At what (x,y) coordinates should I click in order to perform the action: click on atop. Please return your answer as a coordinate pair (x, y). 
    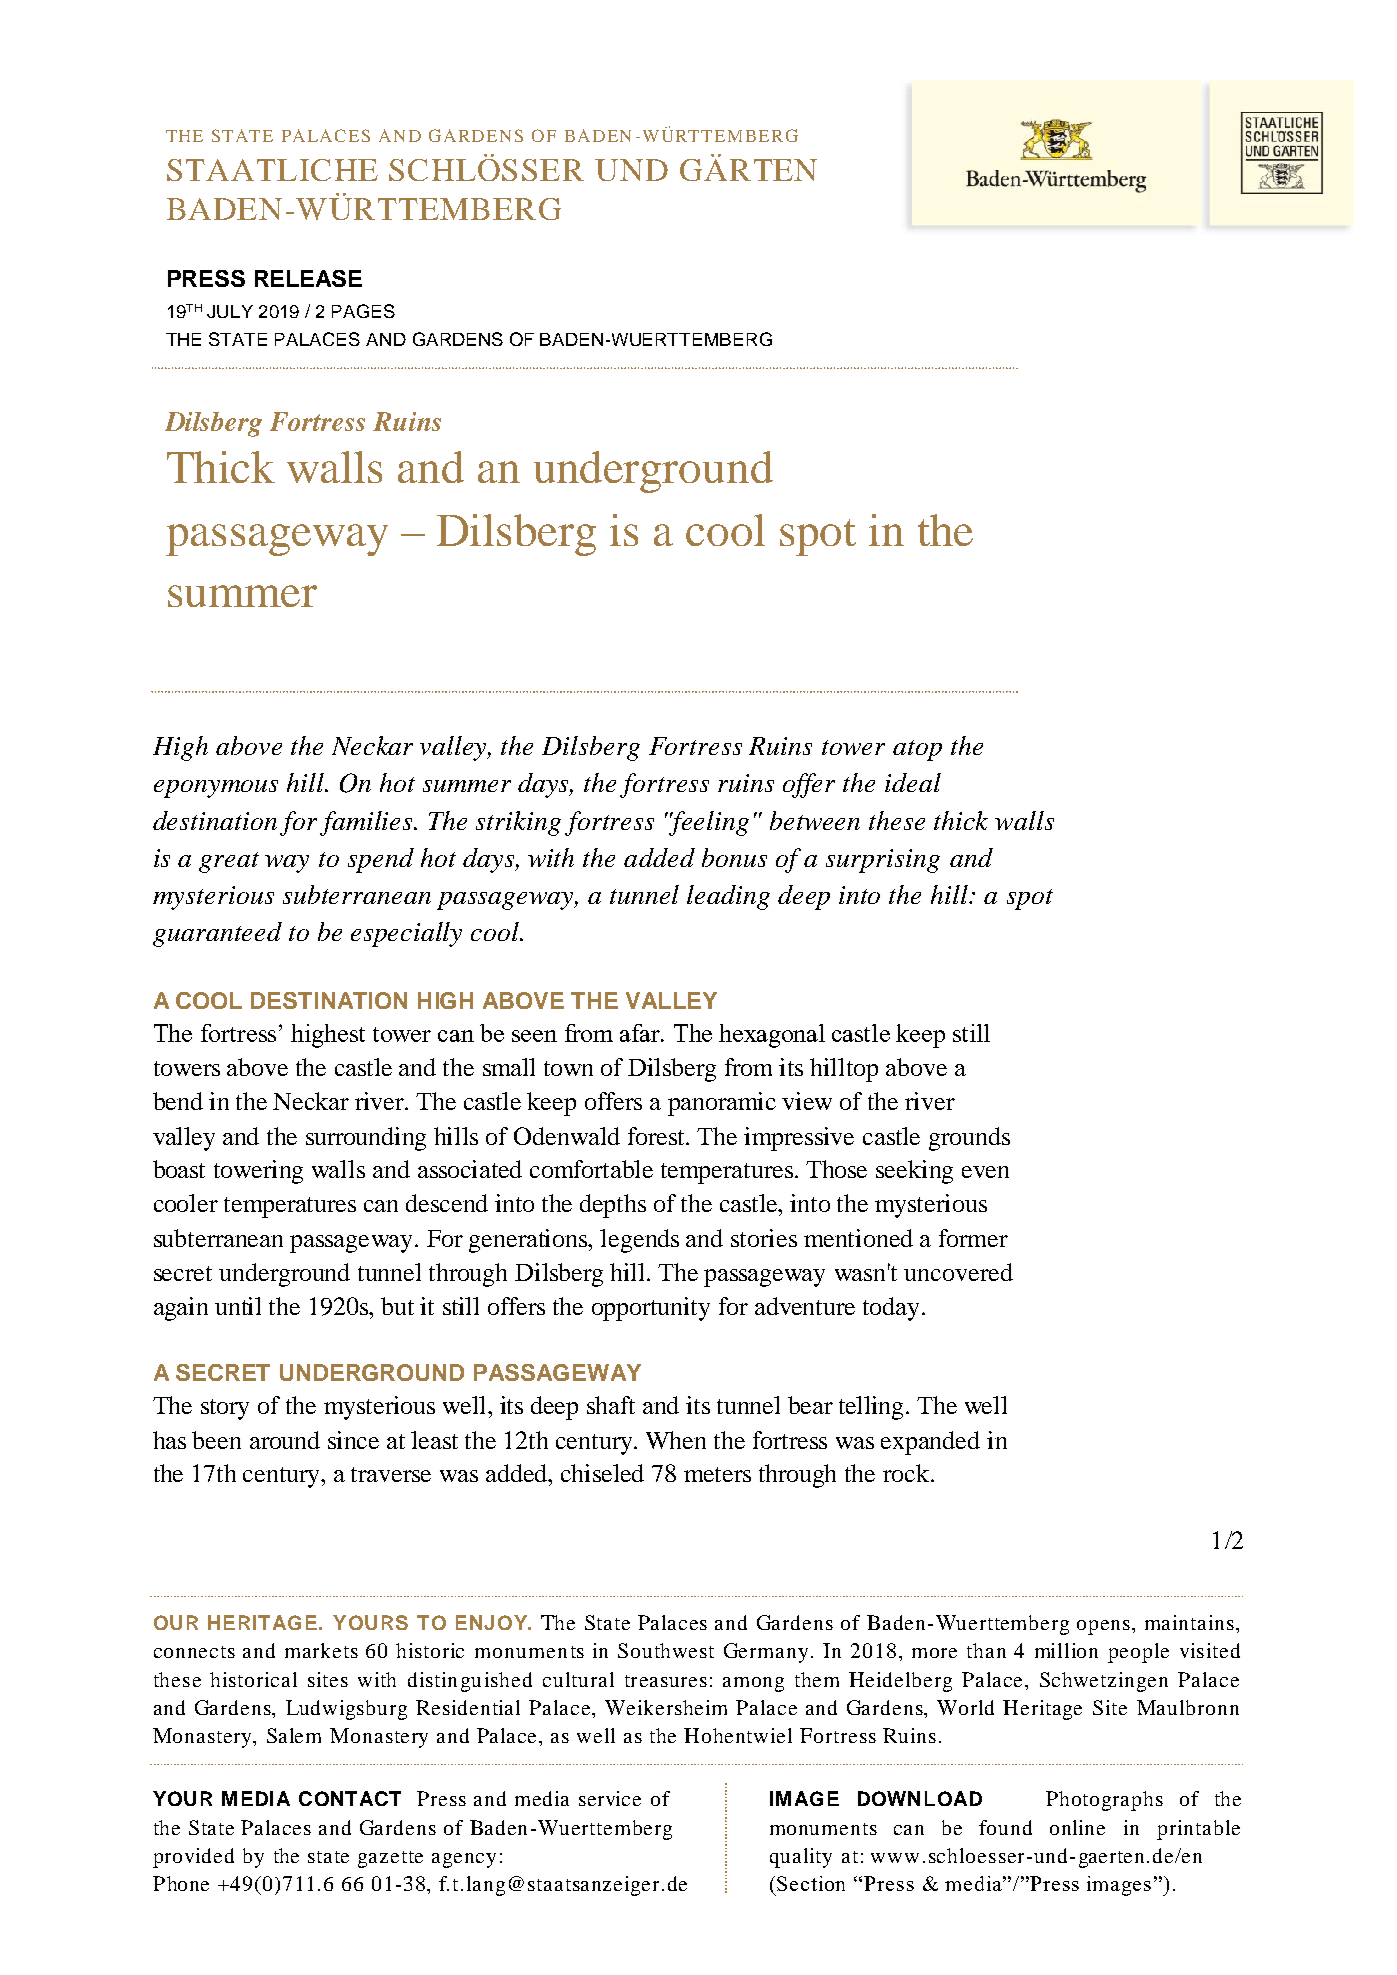
    Looking at the image, I should click on (917, 750).
